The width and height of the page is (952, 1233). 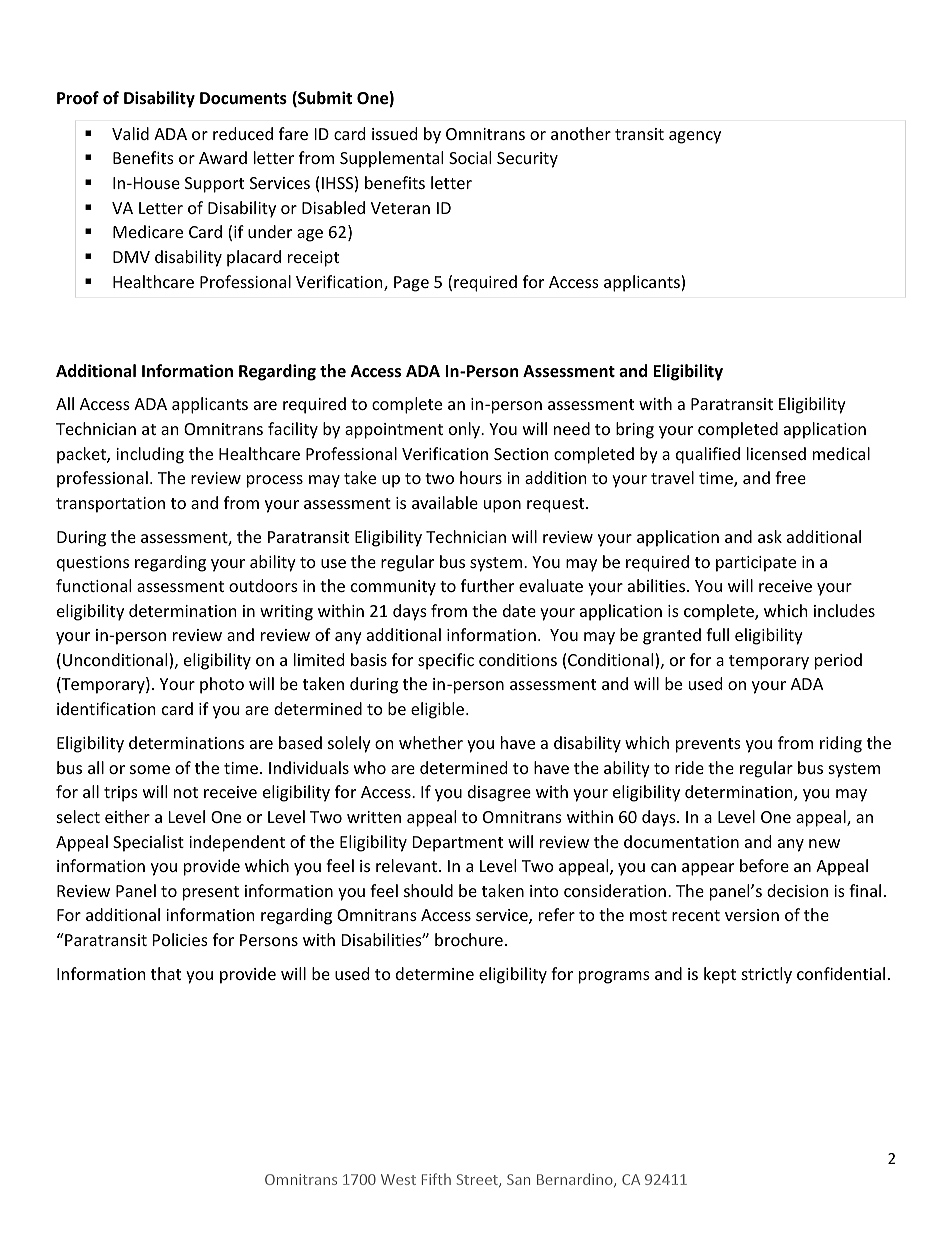 I want to click on West, so click(x=398, y=1179).
